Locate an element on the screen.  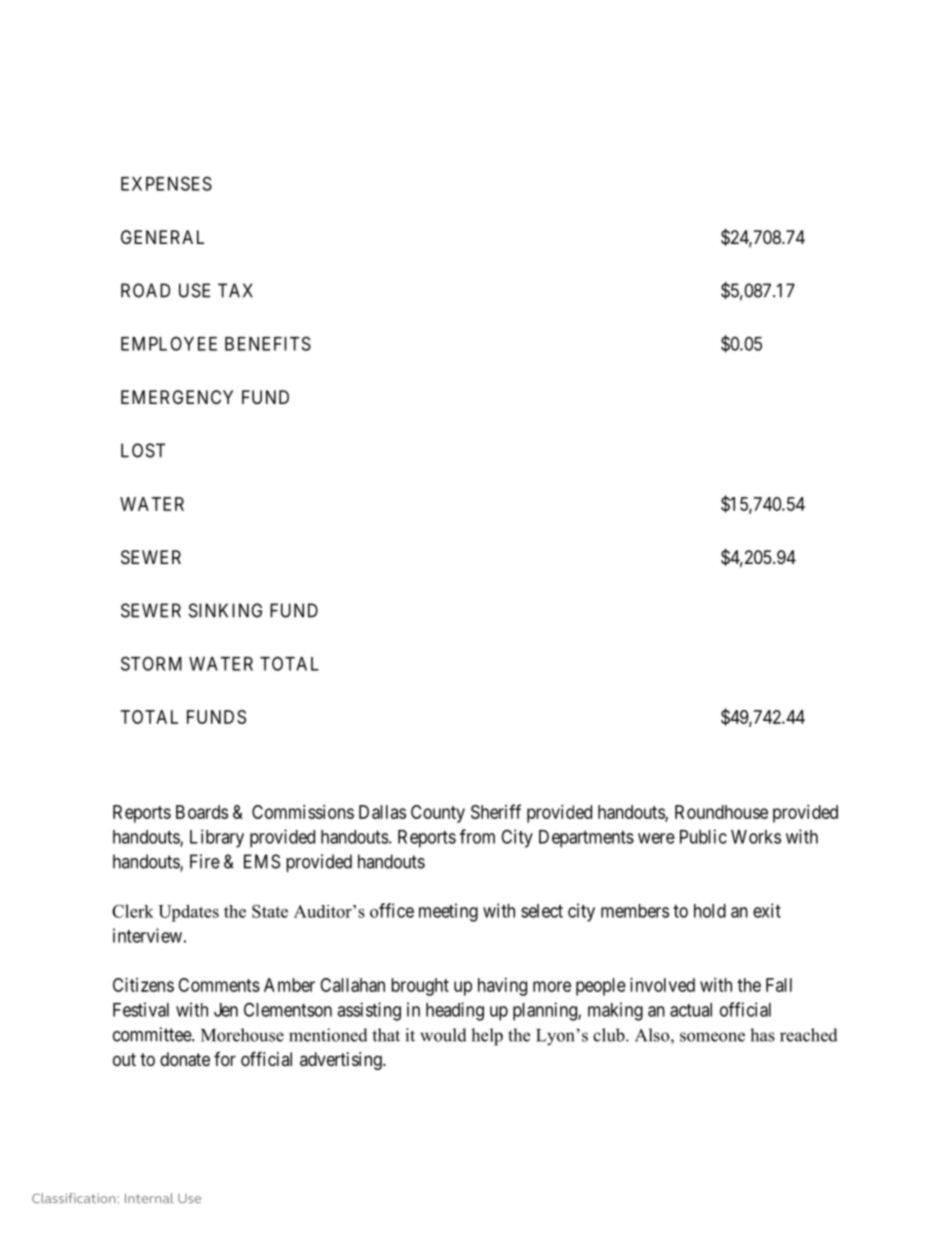
for is located at coordinates (225, 1059).
